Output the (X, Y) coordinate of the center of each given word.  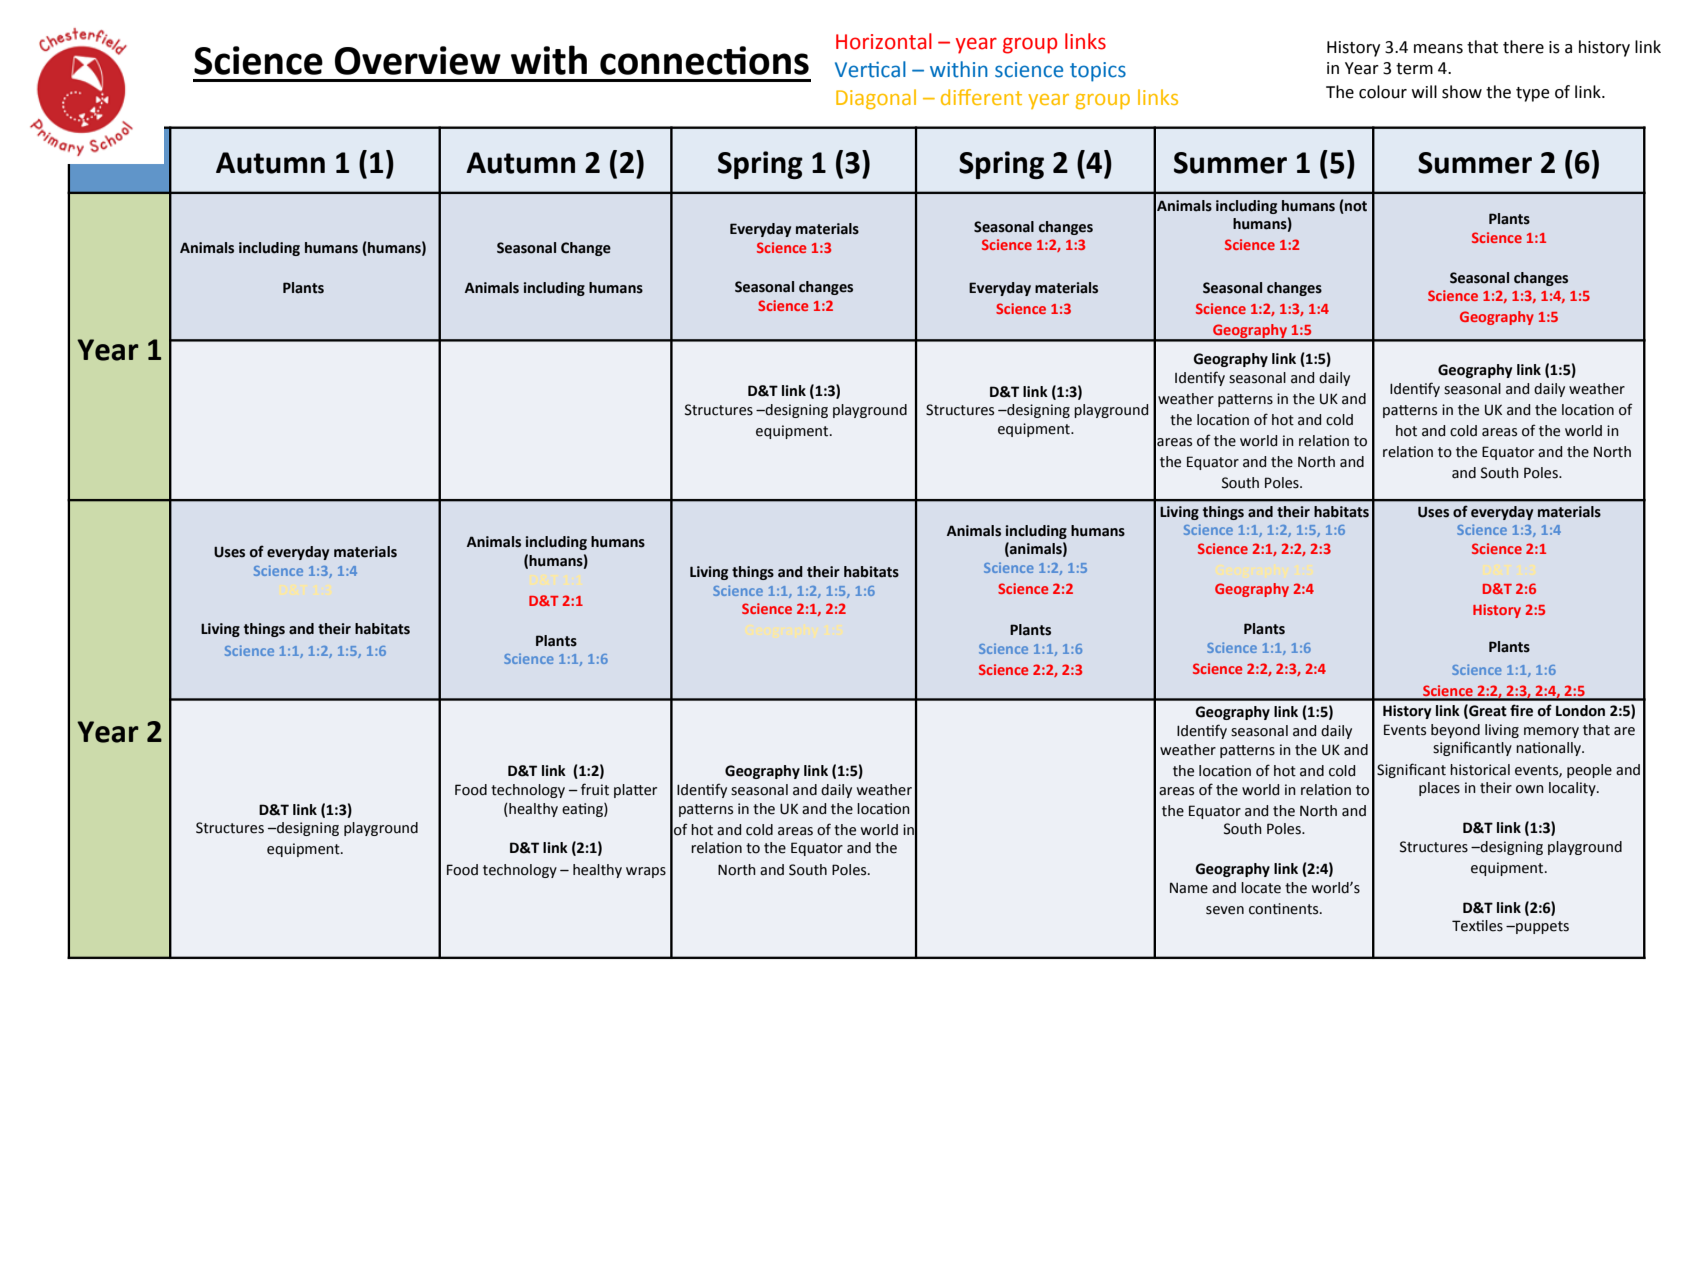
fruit (595, 789)
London (1580, 711)
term (1414, 69)
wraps (646, 872)
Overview (418, 60)
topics (1098, 72)
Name (1189, 888)
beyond (1455, 731)
